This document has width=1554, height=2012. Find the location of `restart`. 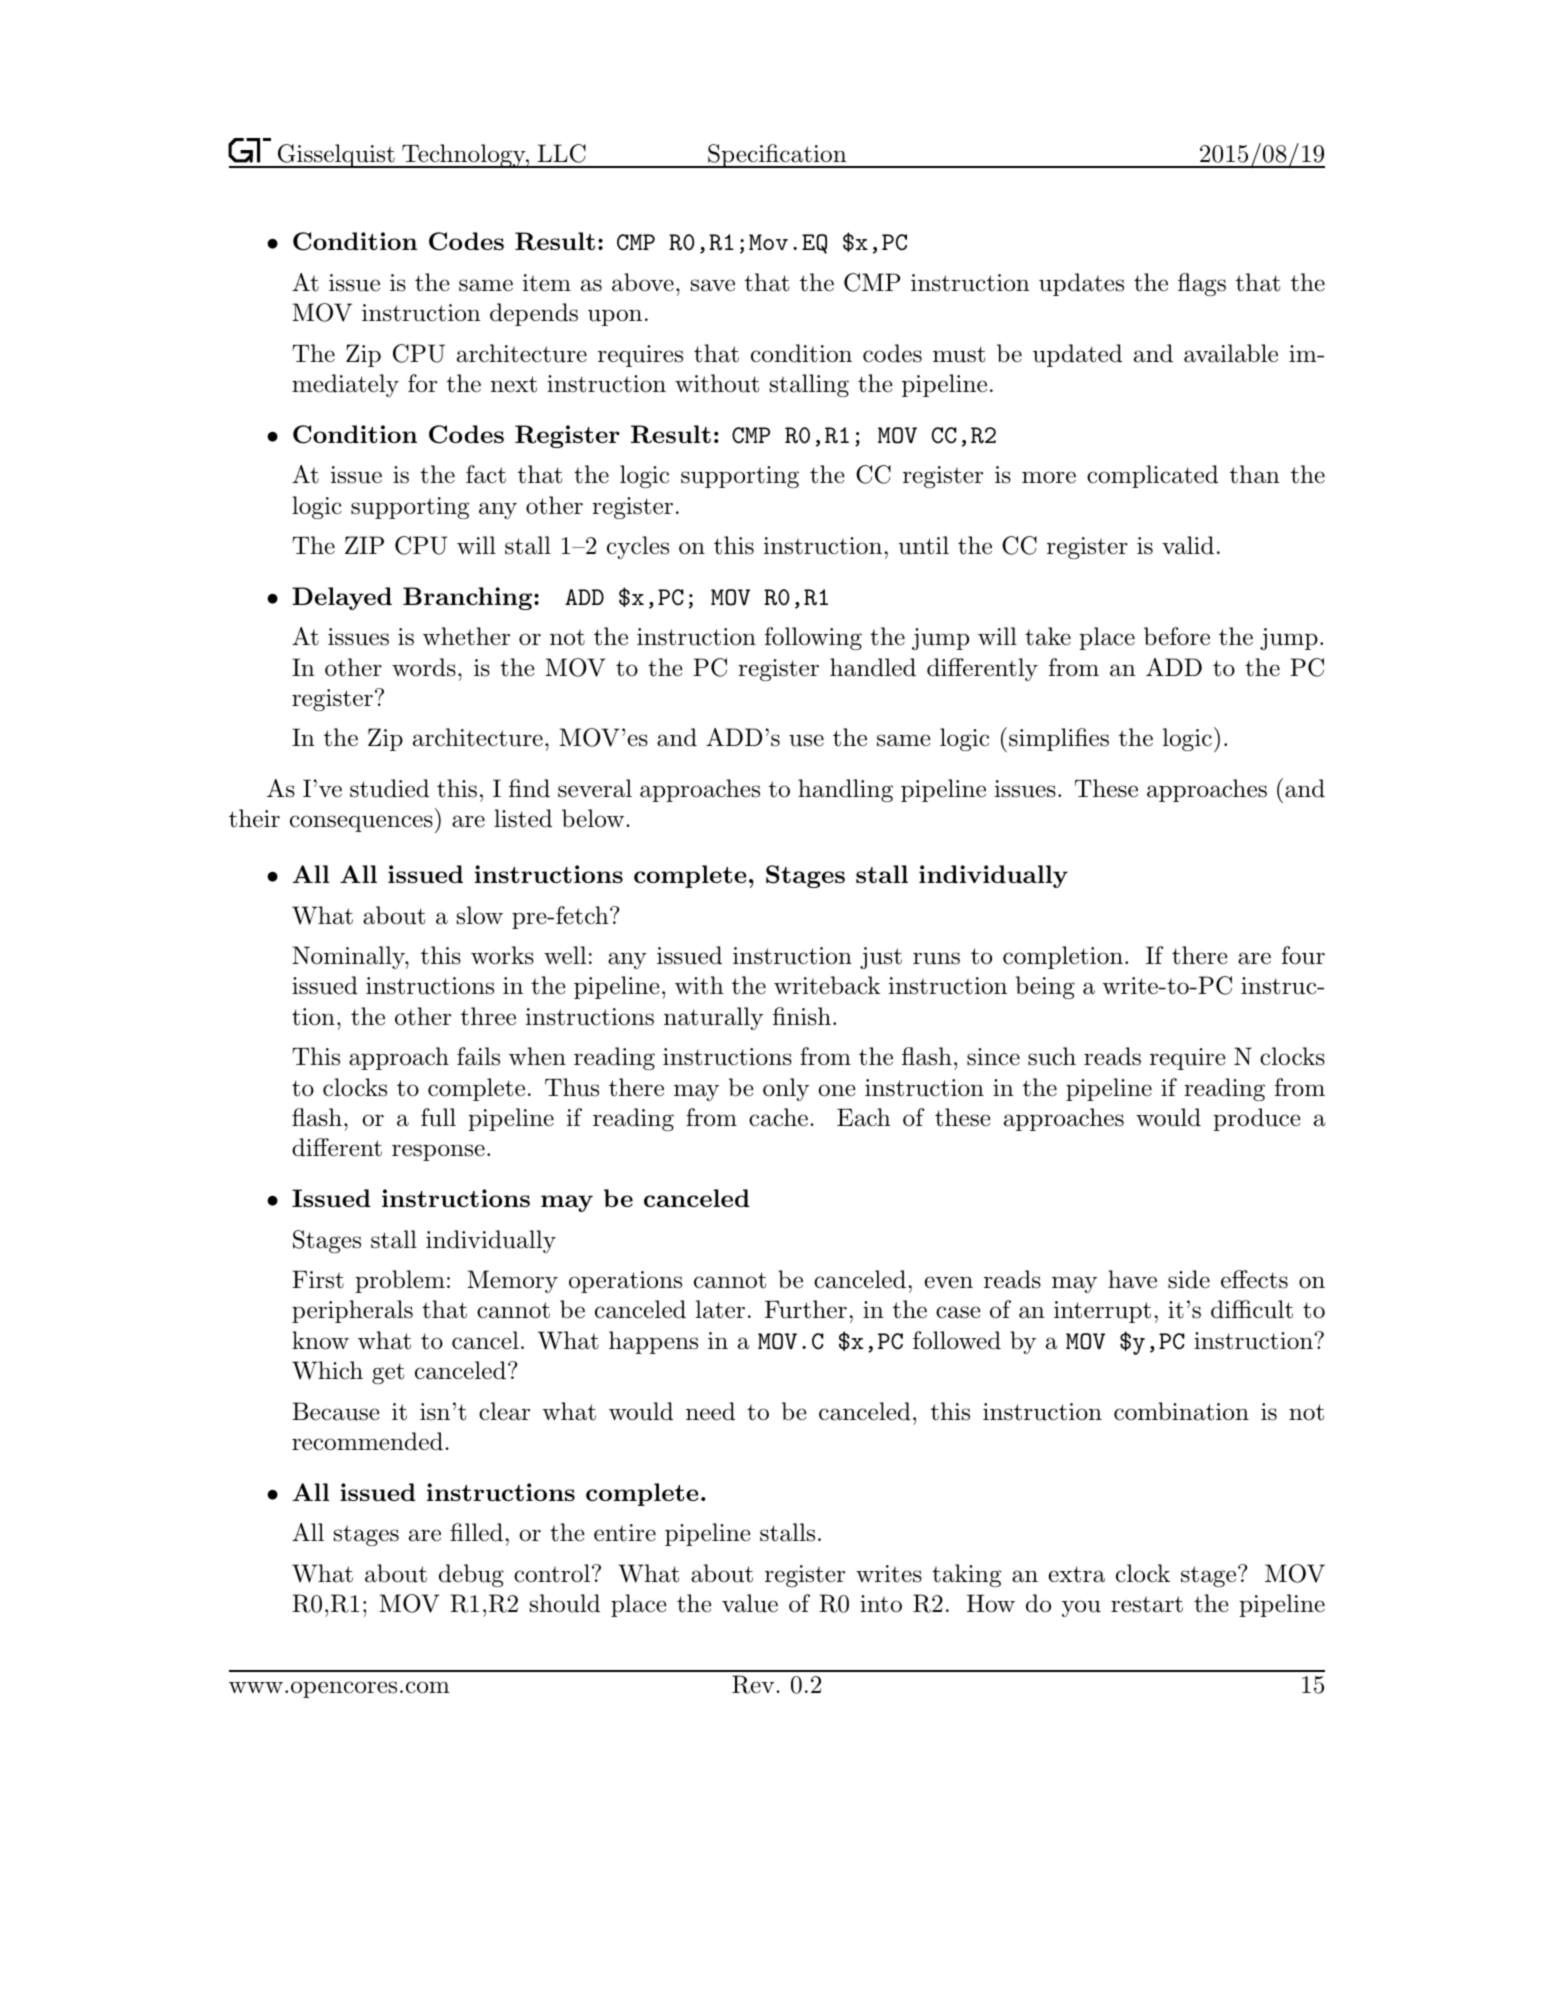

restart is located at coordinates (1147, 1604).
